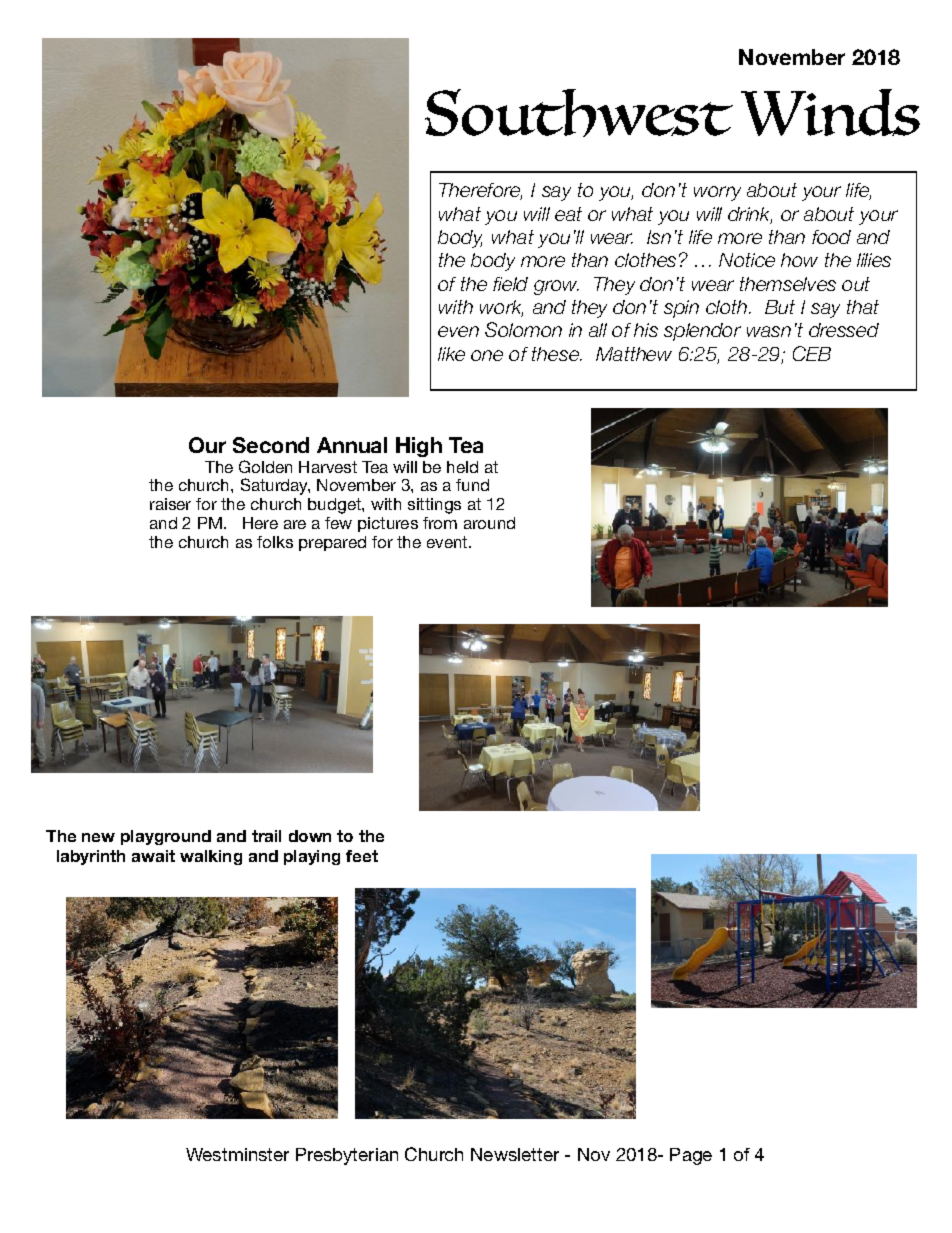 The height and width of the screenshot is (1233, 952). What do you see at coordinates (489, 523) in the screenshot?
I see `around` at bounding box center [489, 523].
